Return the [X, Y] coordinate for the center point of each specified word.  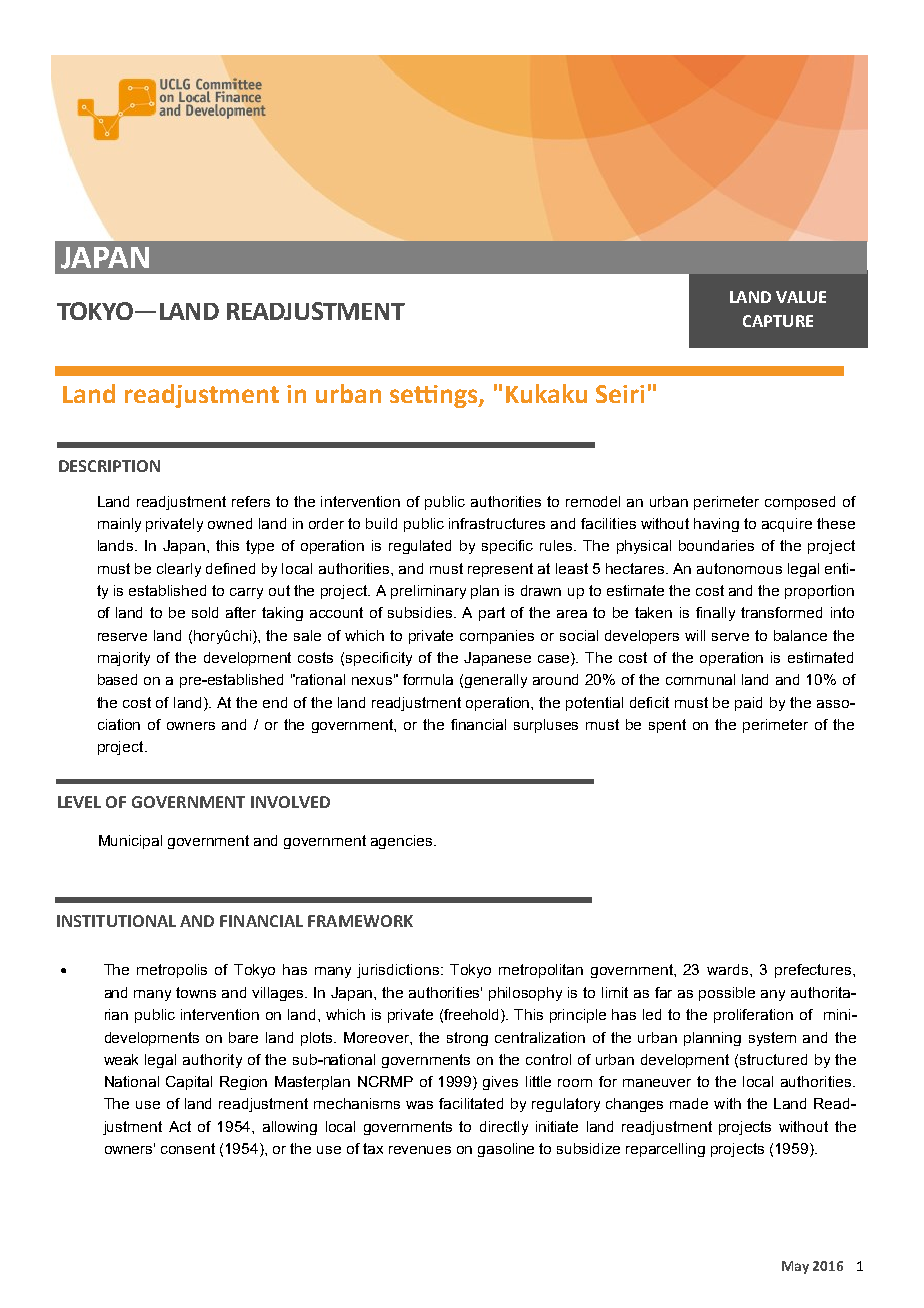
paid [748, 704]
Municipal [130, 842]
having [716, 525]
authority [212, 1061]
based [117, 679]
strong [467, 1039]
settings [435, 396]
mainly [119, 525]
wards [729, 969]
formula [428, 679]
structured [773, 1059]
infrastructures [497, 523]
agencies [401, 842]
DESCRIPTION [109, 466]
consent [188, 1148]
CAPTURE [778, 321]
